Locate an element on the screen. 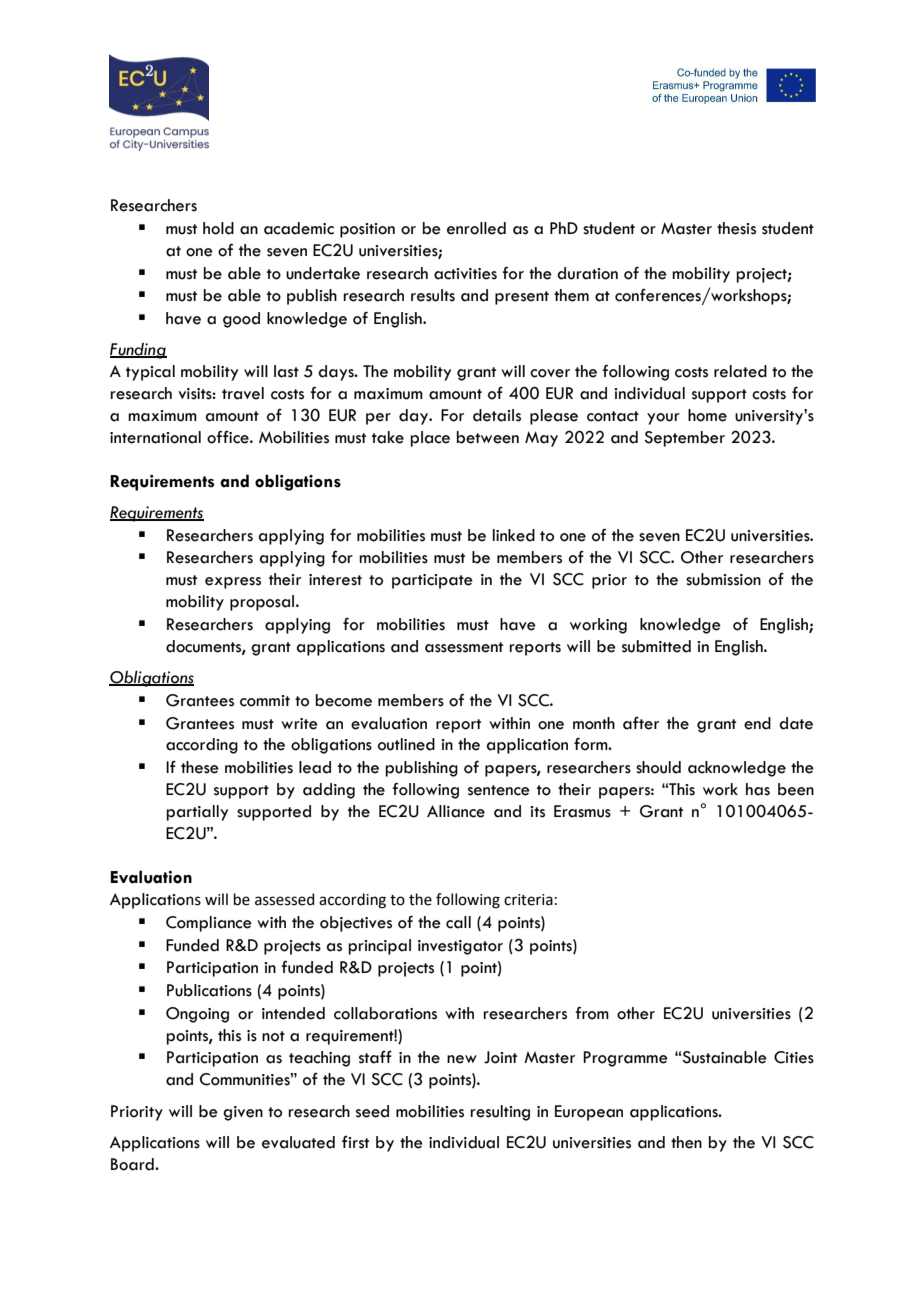 The width and height of the screenshot is (924, 1308). between is located at coordinates (488, 437).
